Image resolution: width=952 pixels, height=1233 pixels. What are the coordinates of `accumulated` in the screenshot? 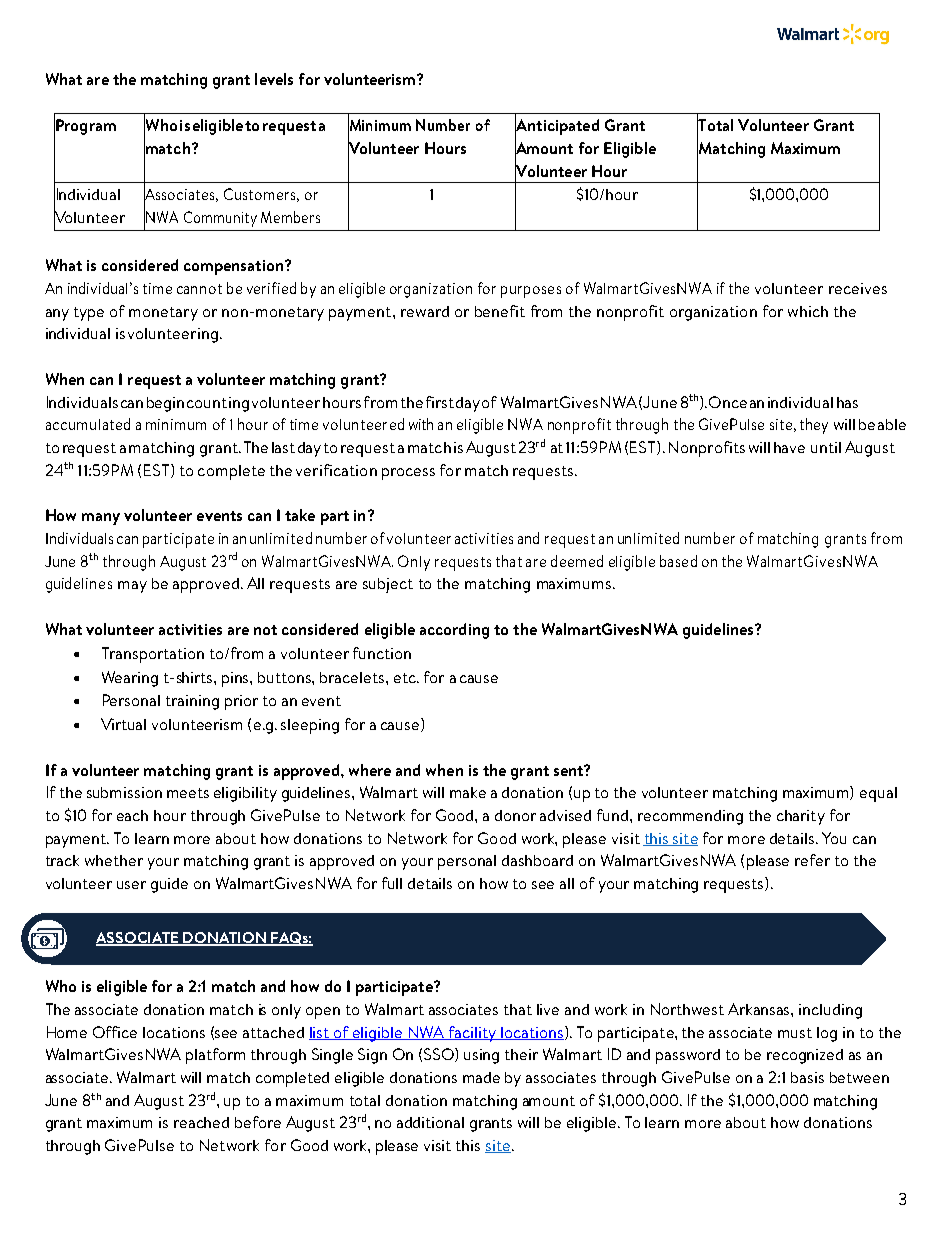 It's located at (88, 424).
